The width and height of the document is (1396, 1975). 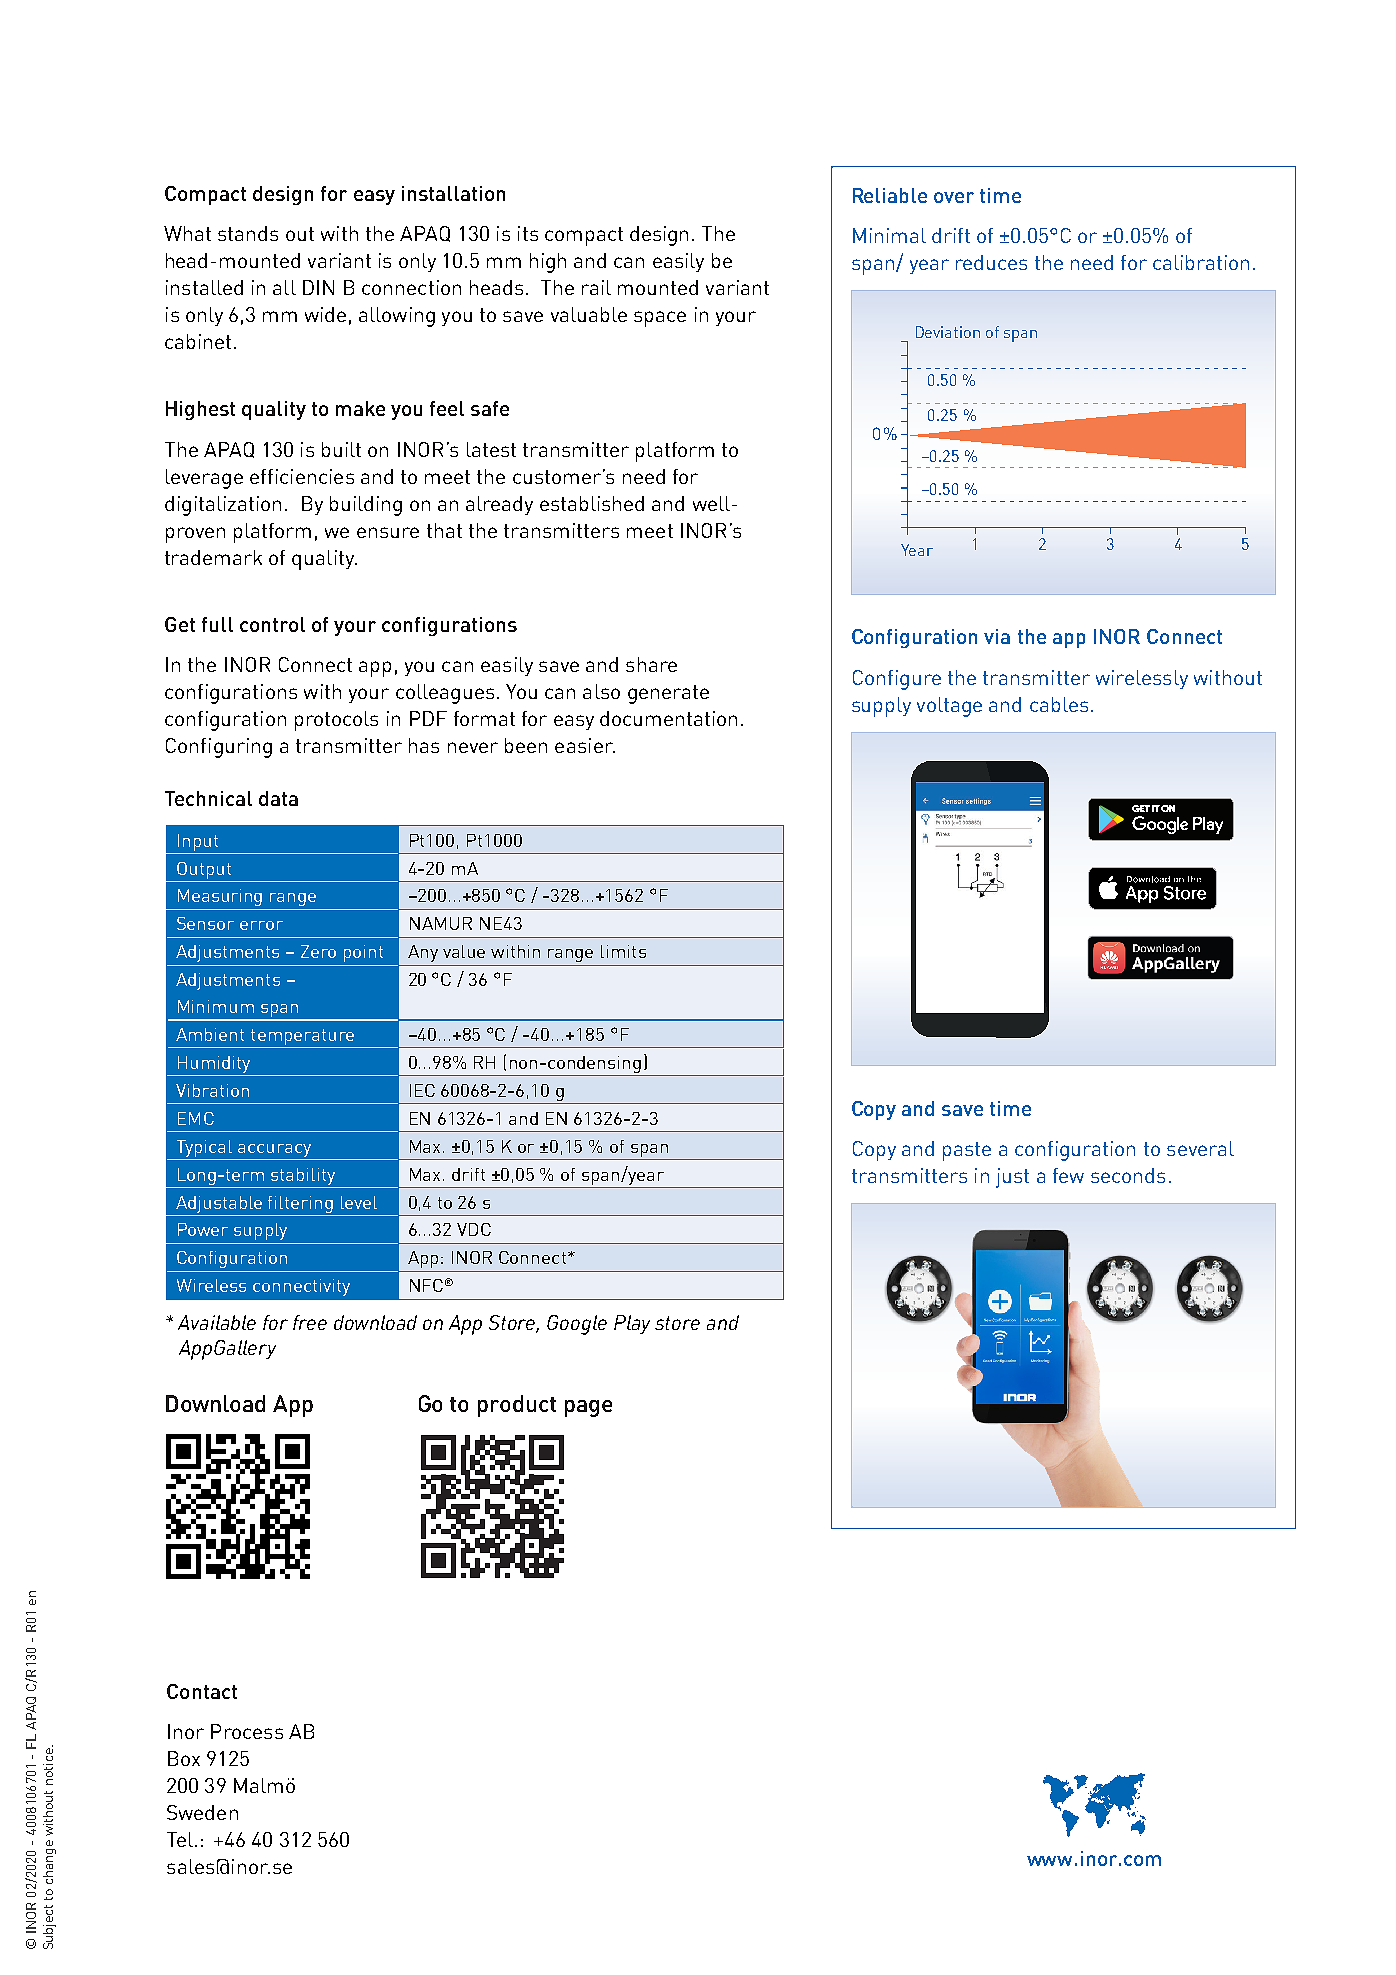 What do you see at coordinates (596, 287) in the document?
I see `rail` at bounding box center [596, 287].
